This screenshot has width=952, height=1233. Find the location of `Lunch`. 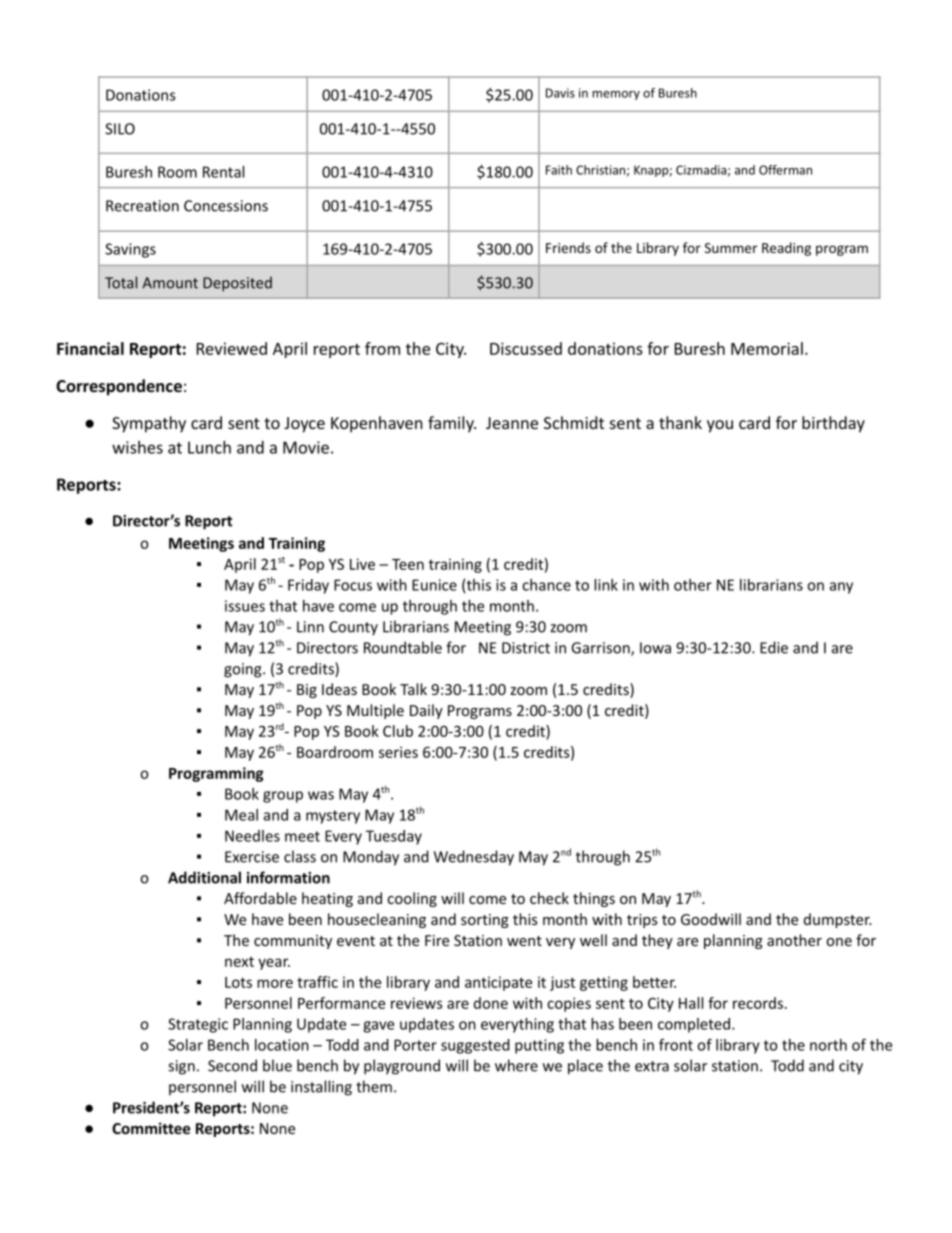

Lunch is located at coordinates (209, 447).
